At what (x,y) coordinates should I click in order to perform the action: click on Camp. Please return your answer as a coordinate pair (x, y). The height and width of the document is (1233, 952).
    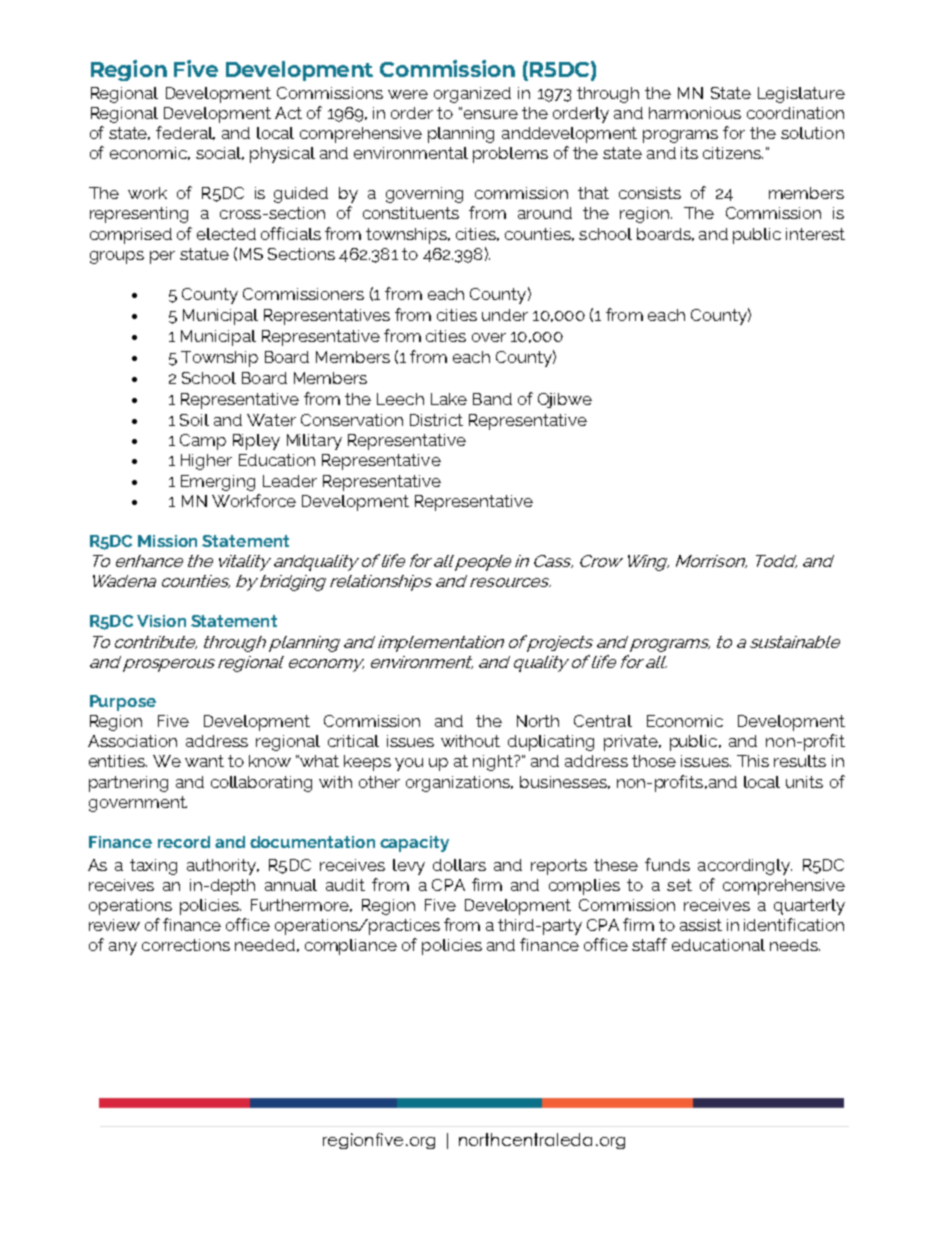
    Looking at the image, I should click on (203, 442).
